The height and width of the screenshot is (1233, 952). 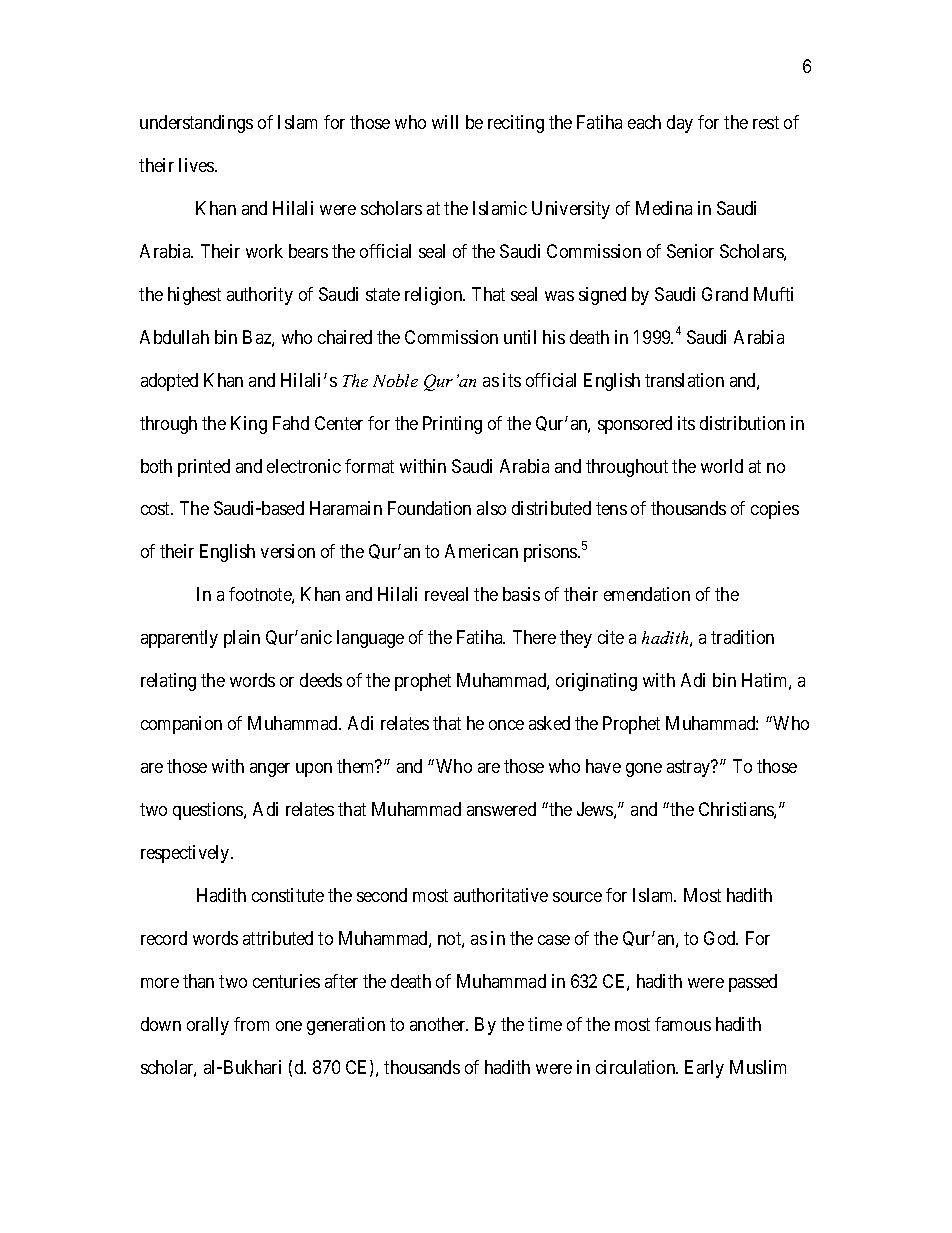 What do you see at coordinates (186, 854) in the screenshot?
I see `respectively` at bounding box center [186, 854].
